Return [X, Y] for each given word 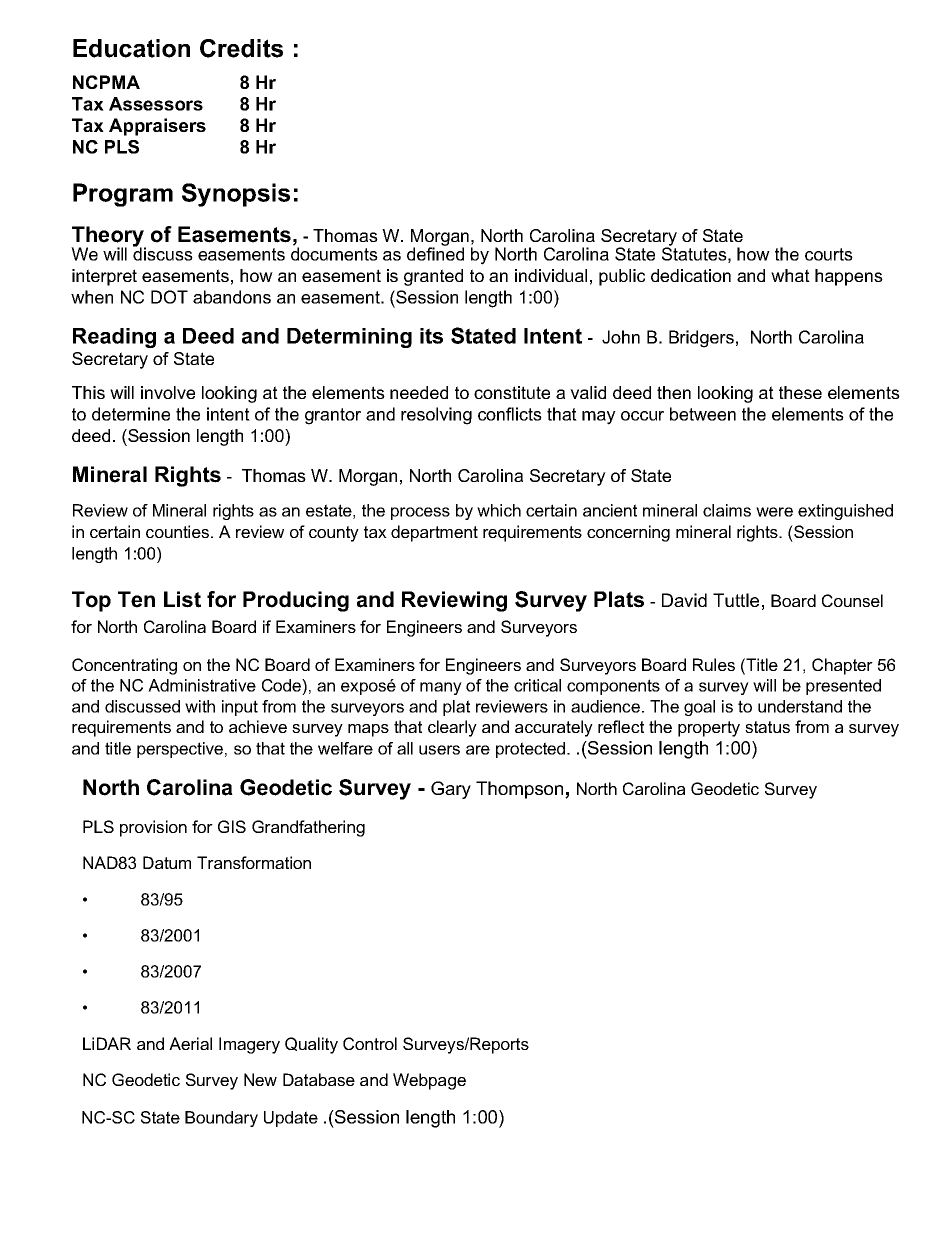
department [434, 533]
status [767, 727]
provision [153, 828]
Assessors [156, 104]
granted [433, 277]
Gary [451, 790]
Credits [241, 48]
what [790, 275]
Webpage [429, 1081]
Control [370, 1043]
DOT [169, 297]
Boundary [221, 1119]
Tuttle [736, 600]
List [182, 599]
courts [829, 254]
